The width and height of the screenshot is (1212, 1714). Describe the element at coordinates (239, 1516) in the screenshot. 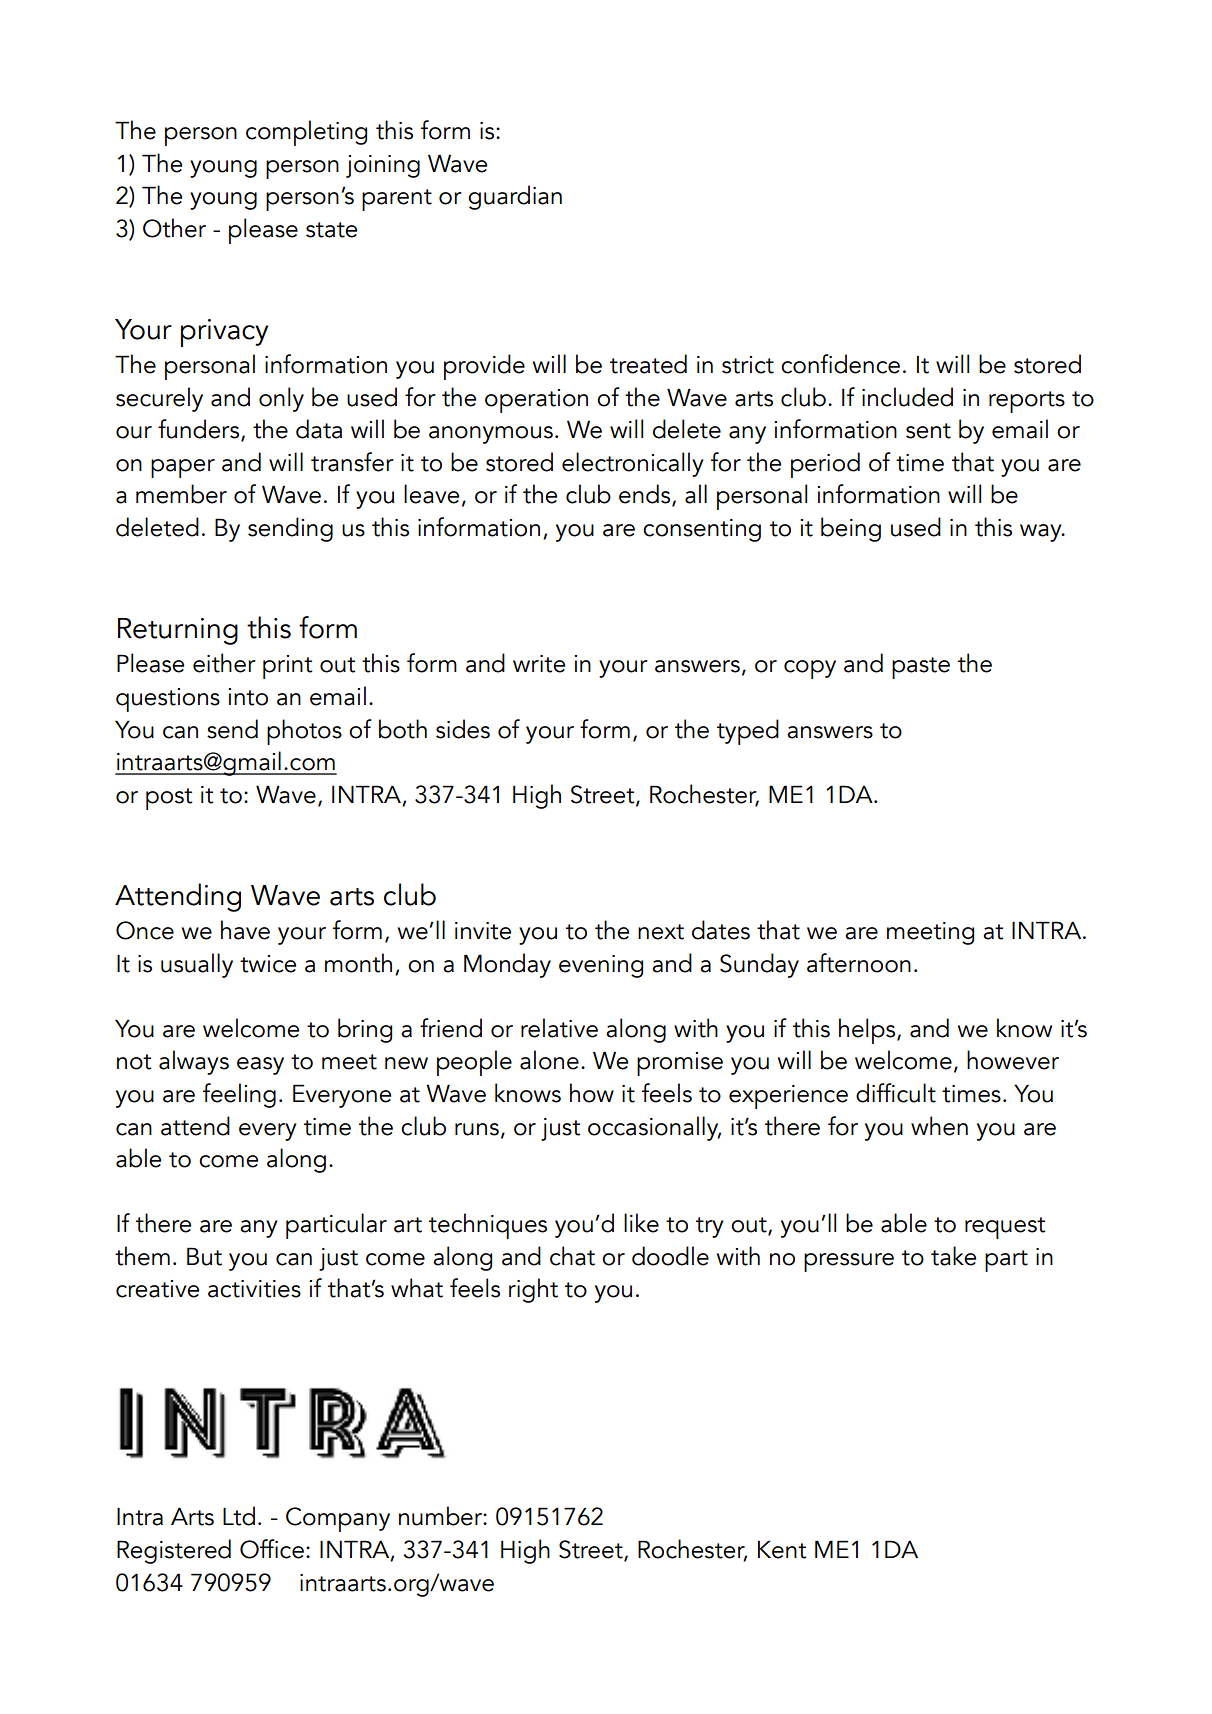

I see `Ltd` at that location.
